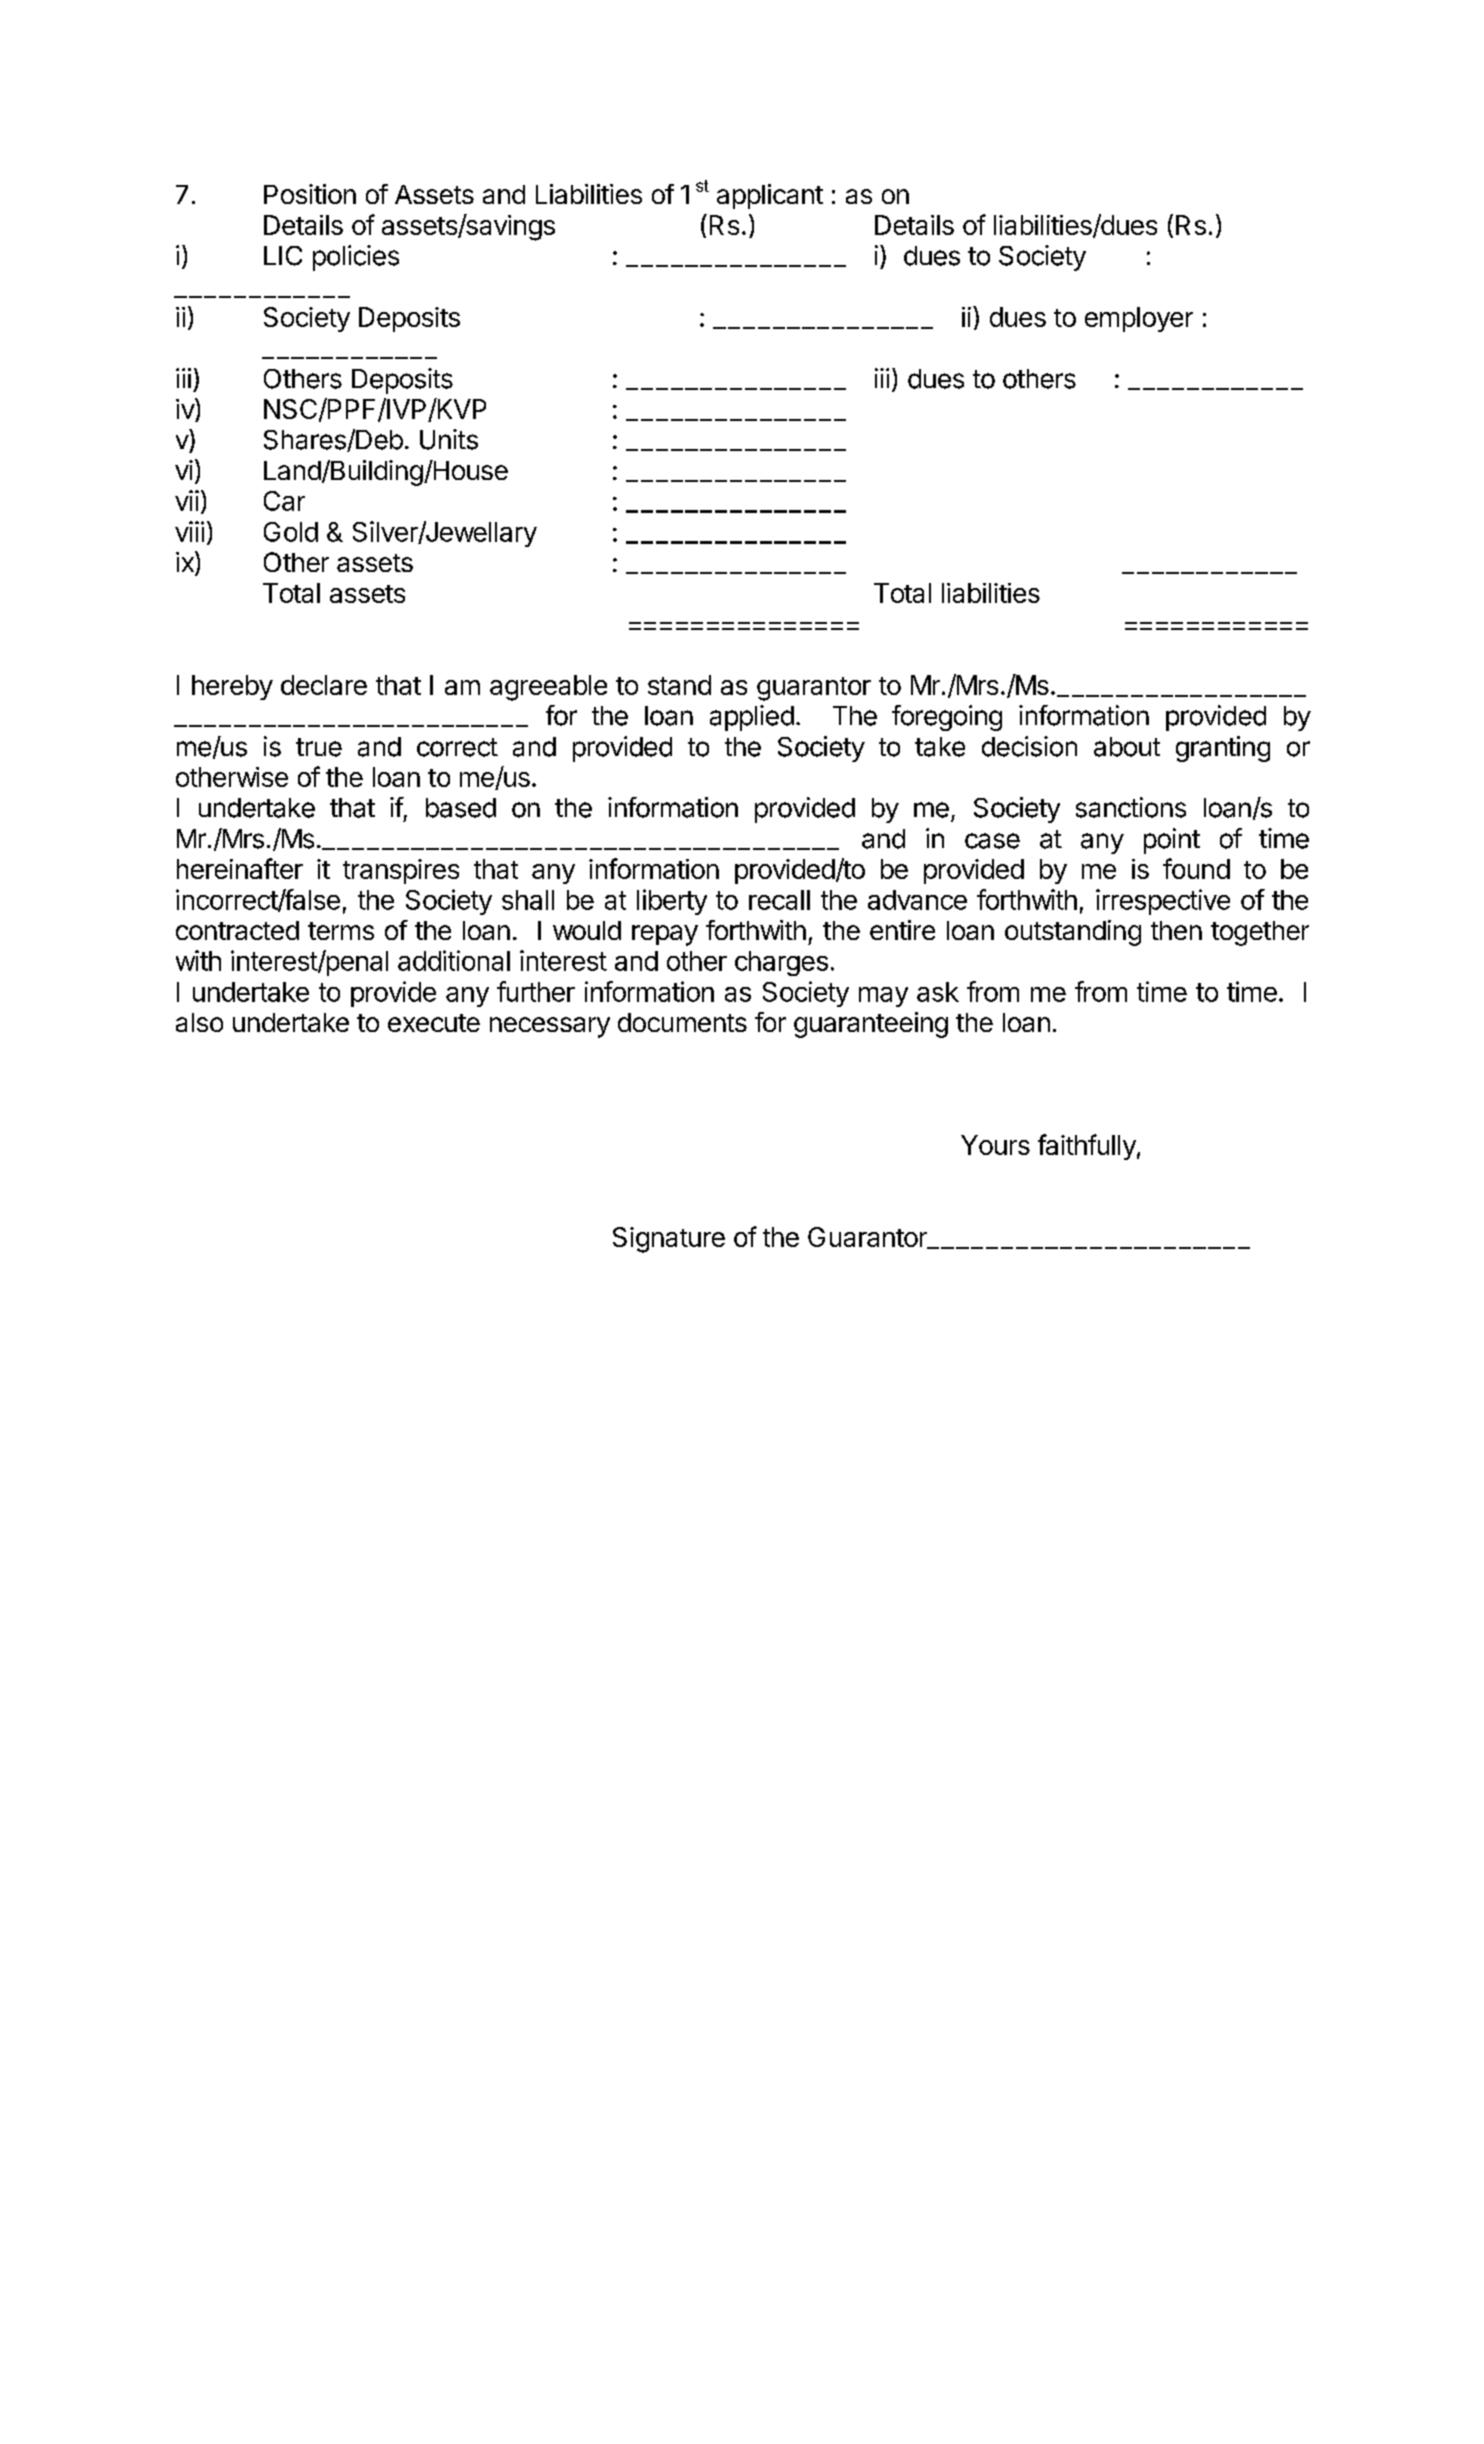  Describe the element at coordinates (548, 688) in the page. I see `agreeable` at that location.
